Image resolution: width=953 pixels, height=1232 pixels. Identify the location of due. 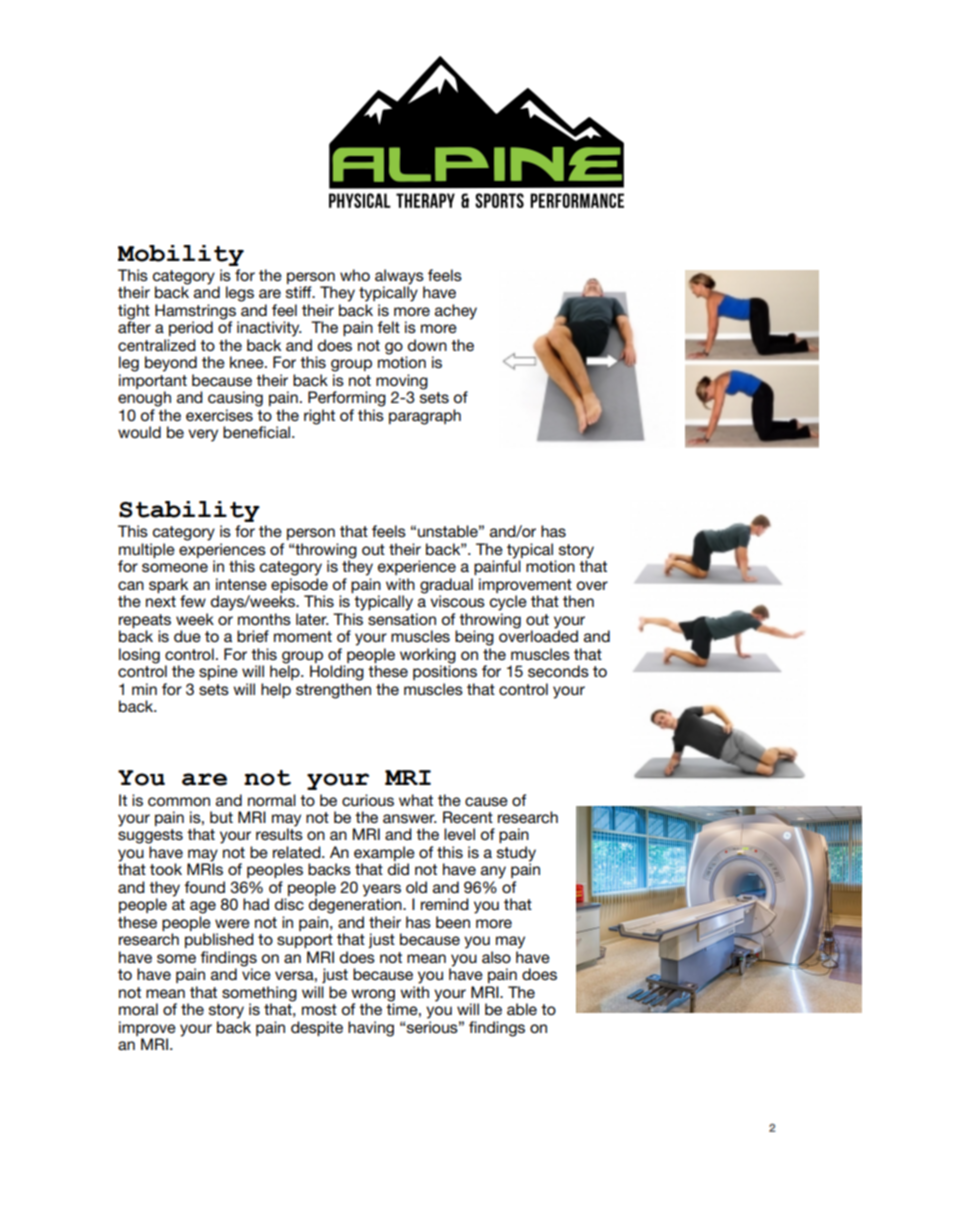
(187, 636).
